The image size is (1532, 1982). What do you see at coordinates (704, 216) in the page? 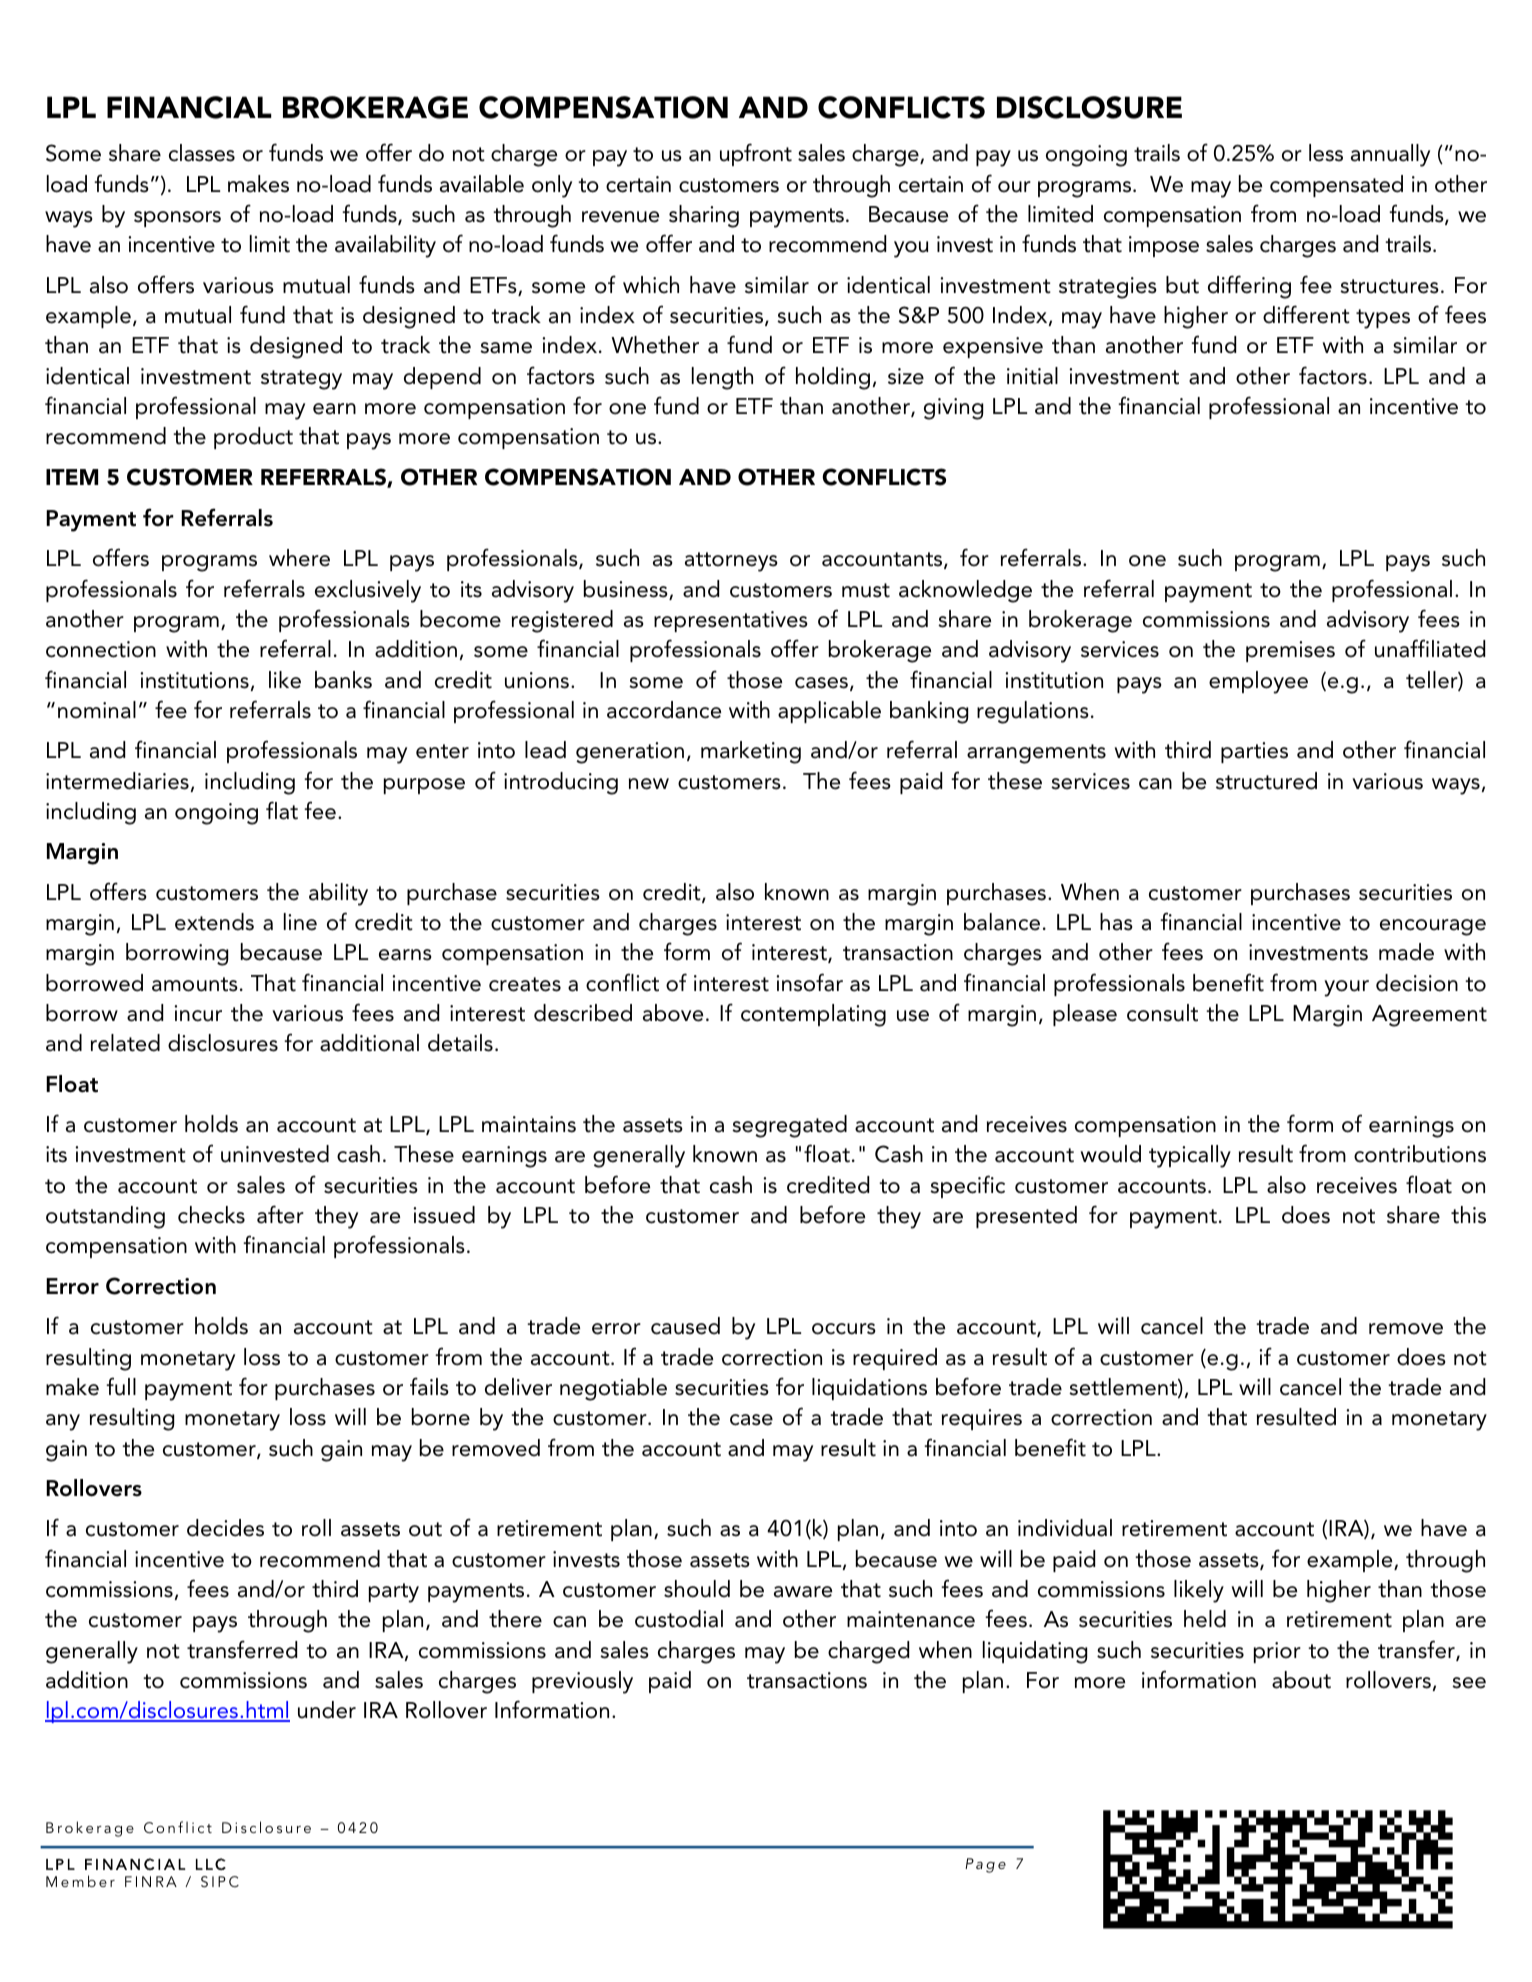
I see `sharing` at bounding box center [704, 216].
